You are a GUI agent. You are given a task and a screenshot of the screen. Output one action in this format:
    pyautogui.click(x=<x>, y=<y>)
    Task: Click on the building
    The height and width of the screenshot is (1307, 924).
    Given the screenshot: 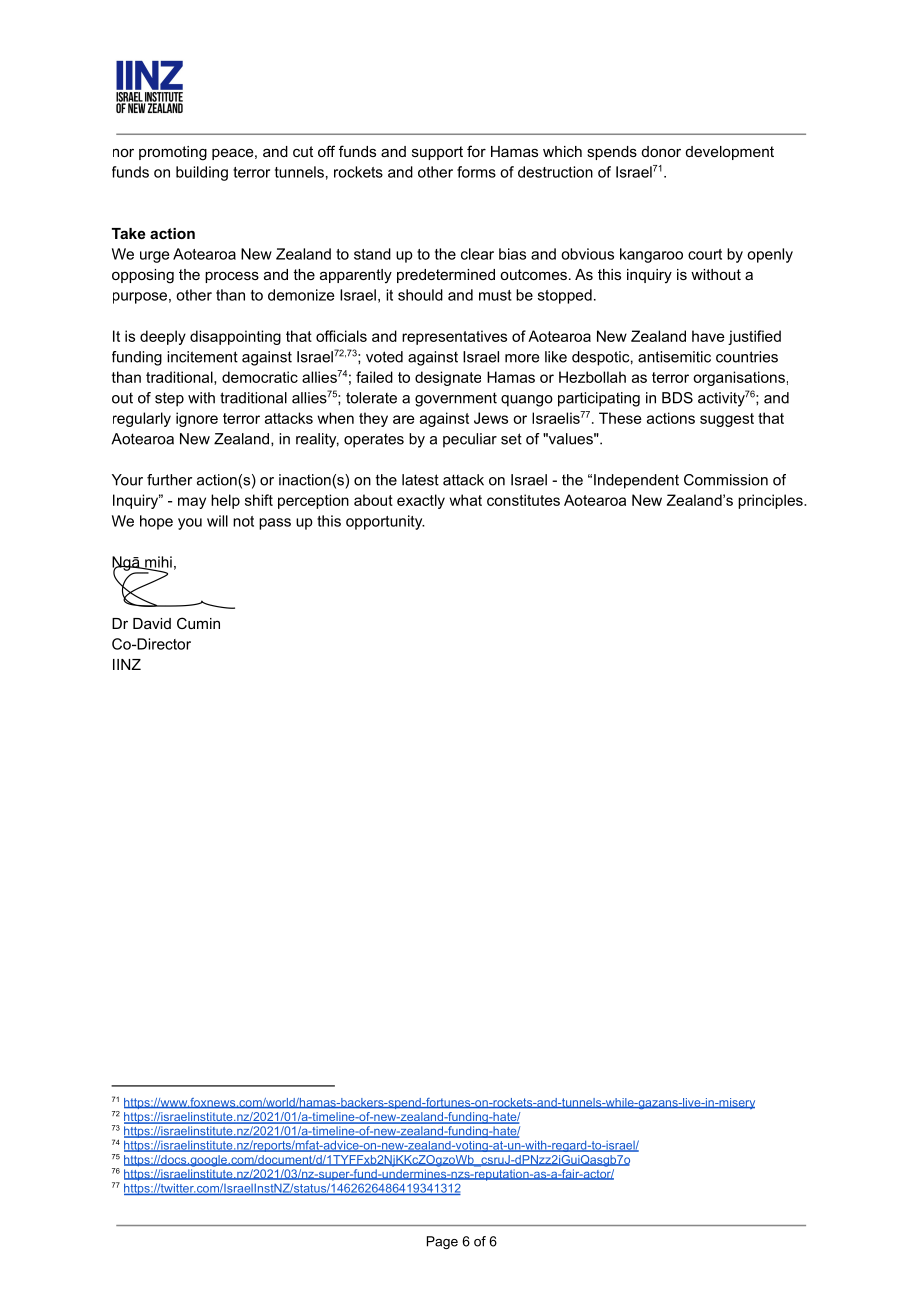 What is the action you would take?
    pyautogui.click(x=202, y=173)
